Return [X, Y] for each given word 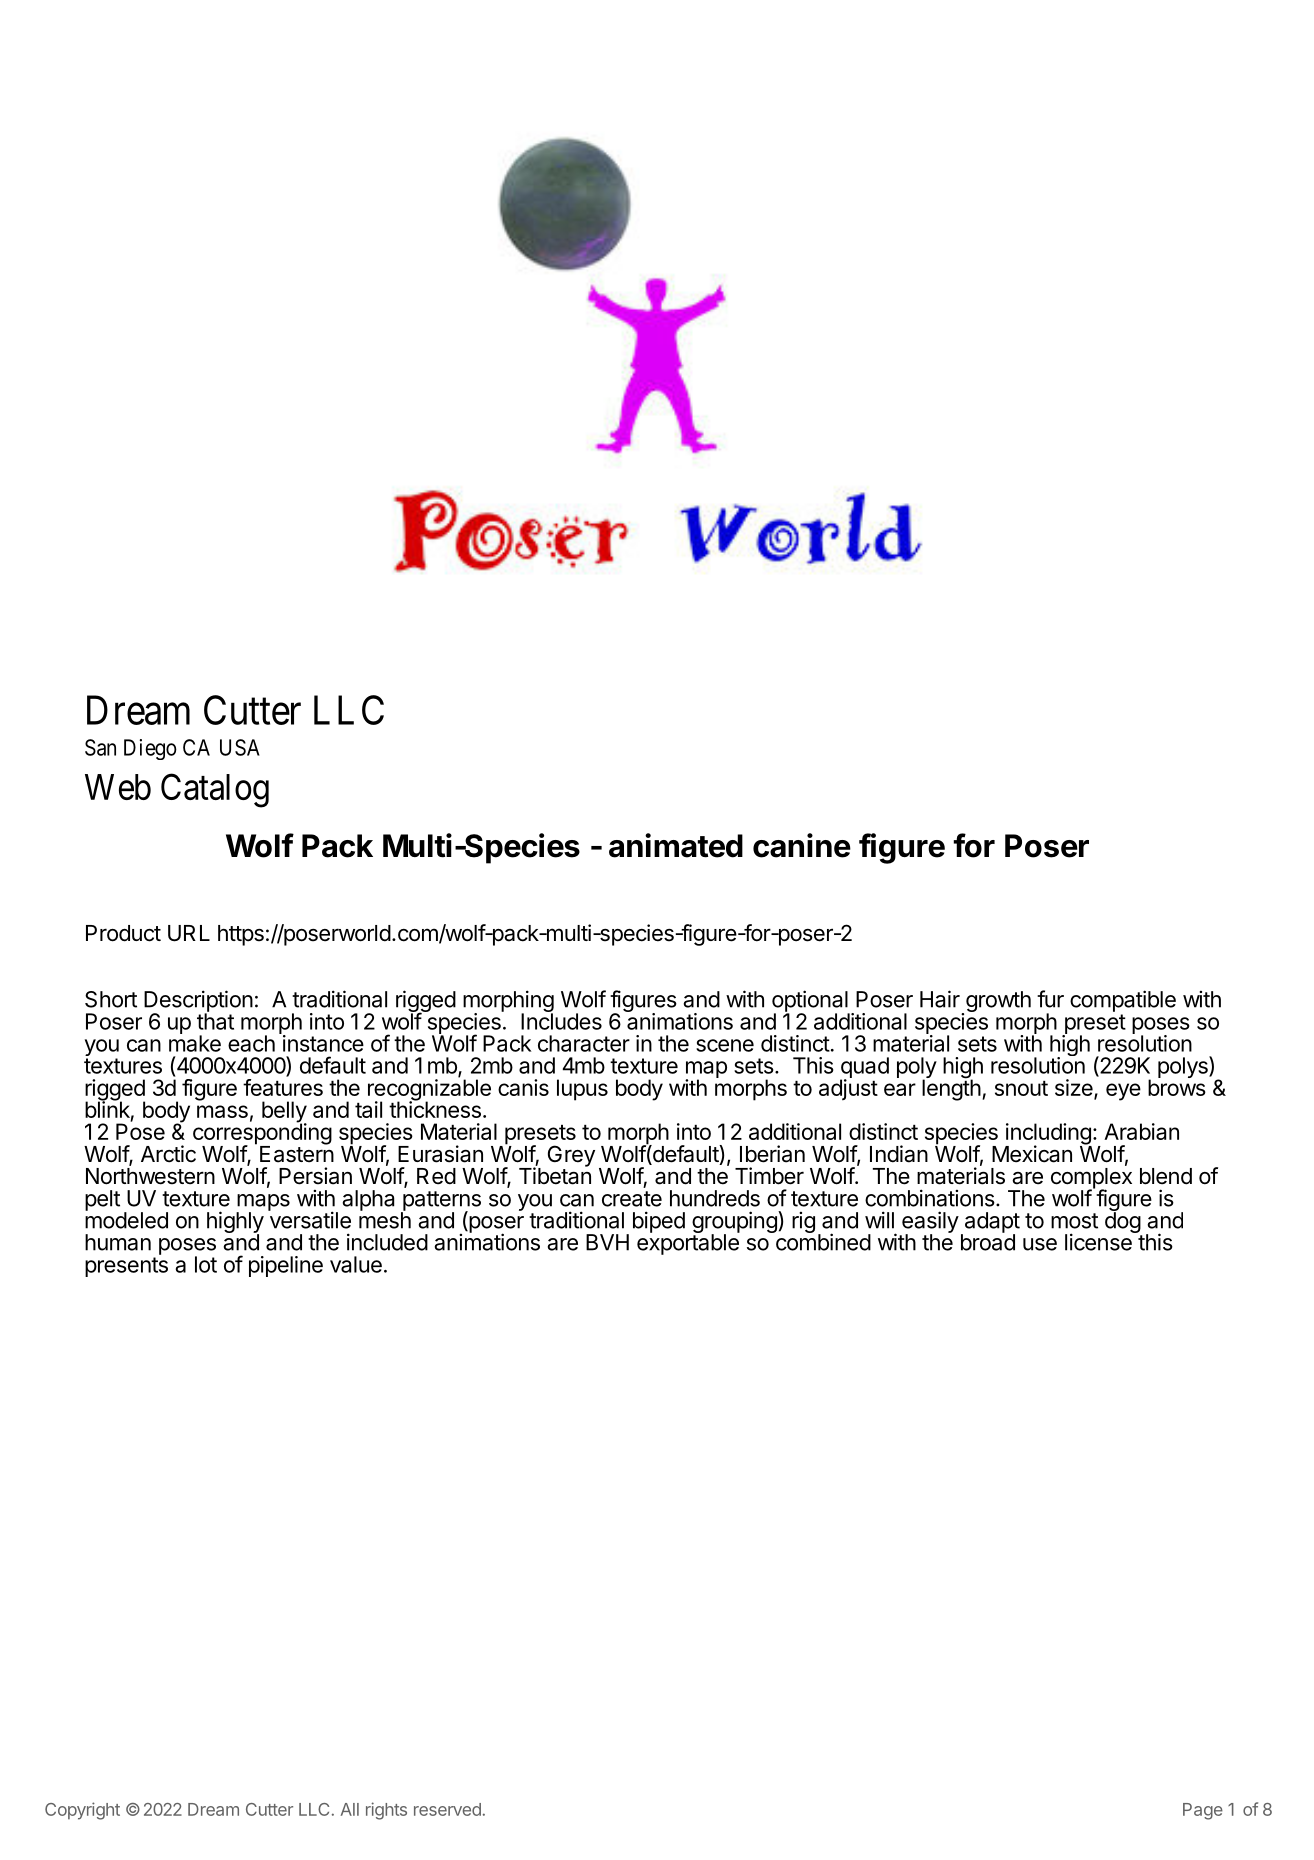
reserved [447, 1809]
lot [206, 1264]
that [215, 1020]
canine [802, 845]
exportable [688, 1243]
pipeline [286, 1266]
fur [1050, 999]
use [1040, 1244]
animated [676, 845]
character [584, 1043]
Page [1203, 1811]
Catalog [215, 790]
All [350, 1809]
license [1099, 1241]
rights [386, 1811]
